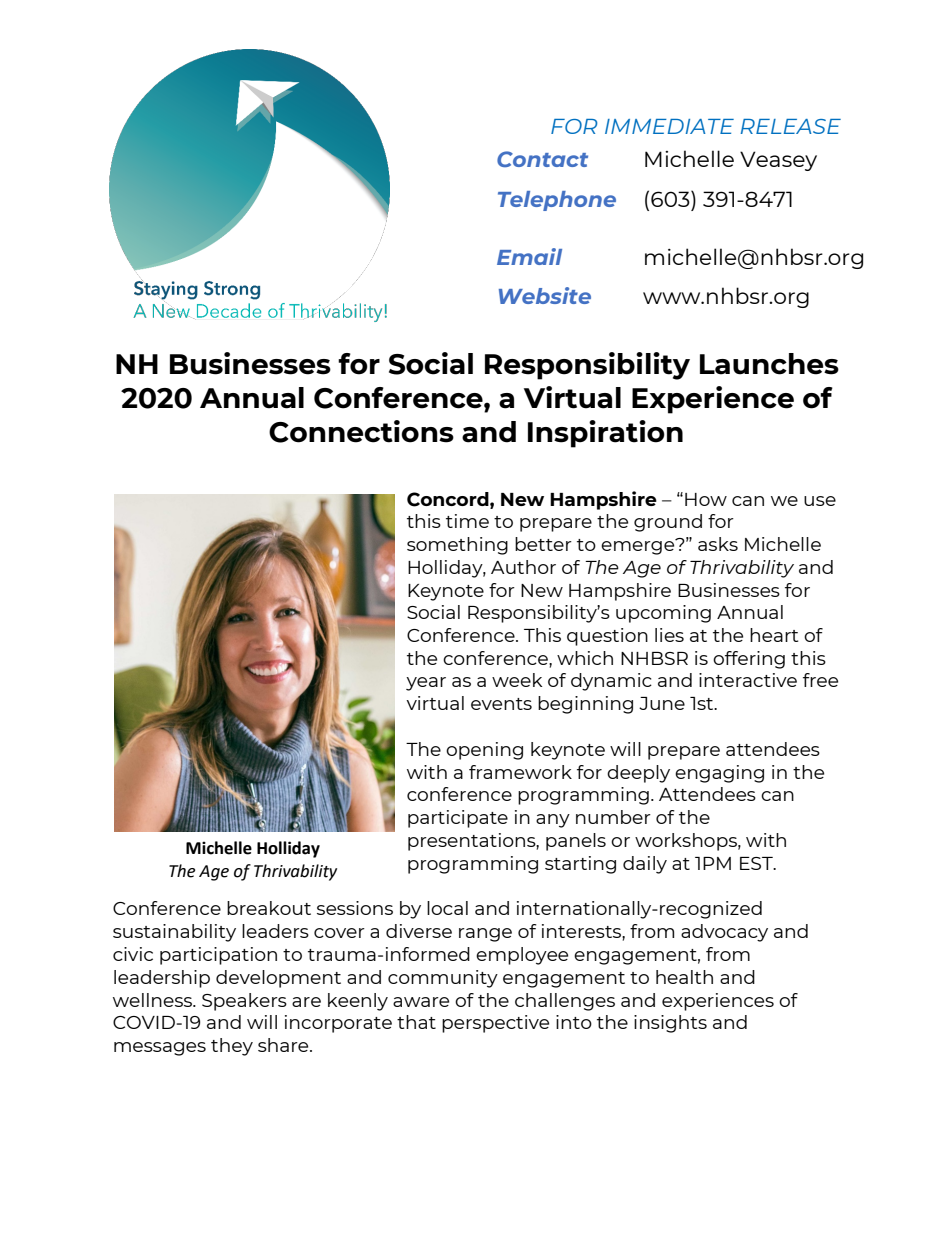 This screenshot has width=952, height=1233. Describe the element at coordinates (545, 295) in the screenshot. I see `Website` at that location.
